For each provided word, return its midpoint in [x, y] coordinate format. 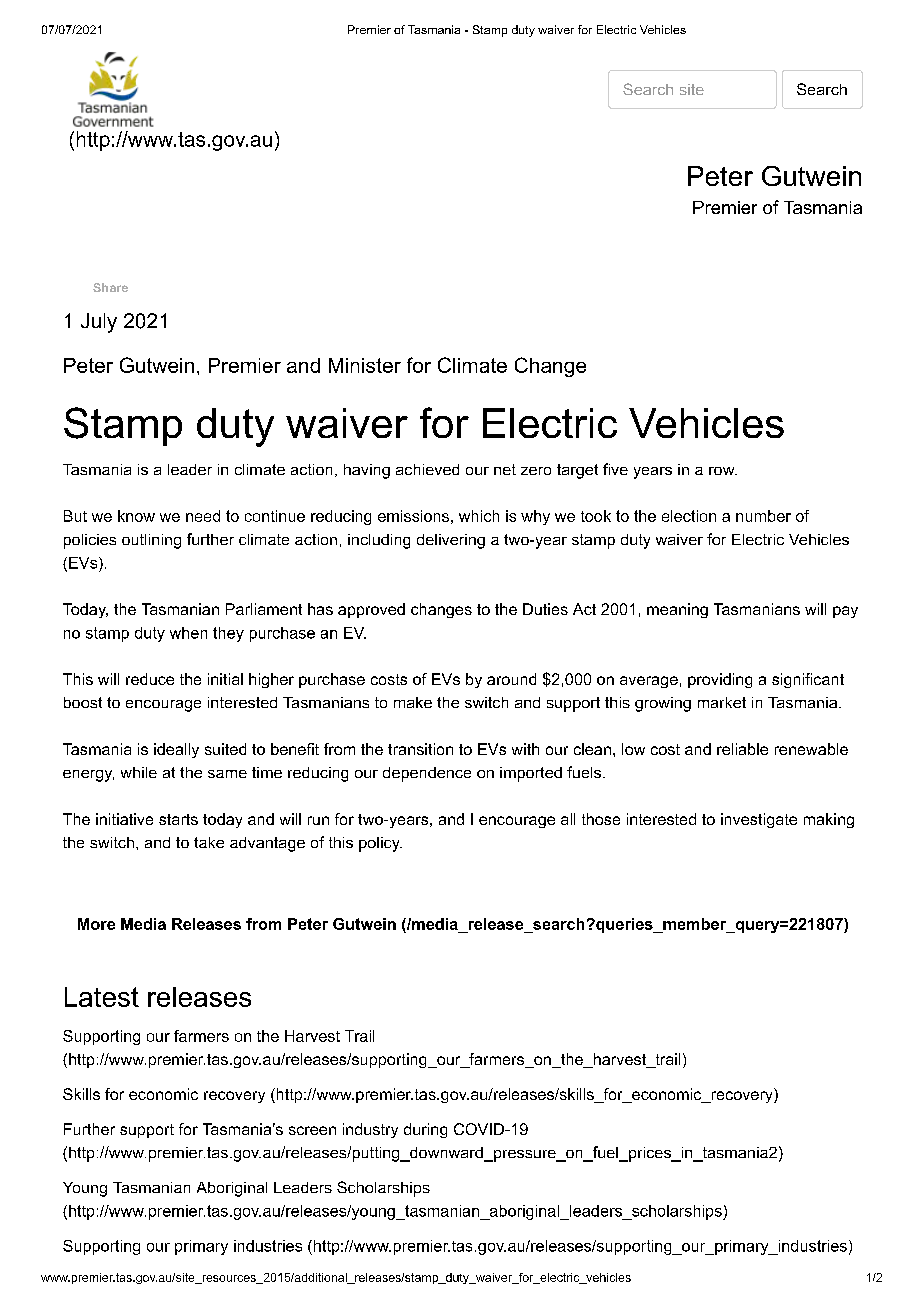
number [763, 516]
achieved [427, 469]
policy [380, 844]
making [829, 820]
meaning [677, 610]
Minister [365, 365]
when [188, 633]
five [615, 469]
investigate [759, 820]
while [139, 772]
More [96, 924]
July [99, 323]
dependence [427, 774]
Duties [545, 609]
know [136, 516]
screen [312, 1130]
